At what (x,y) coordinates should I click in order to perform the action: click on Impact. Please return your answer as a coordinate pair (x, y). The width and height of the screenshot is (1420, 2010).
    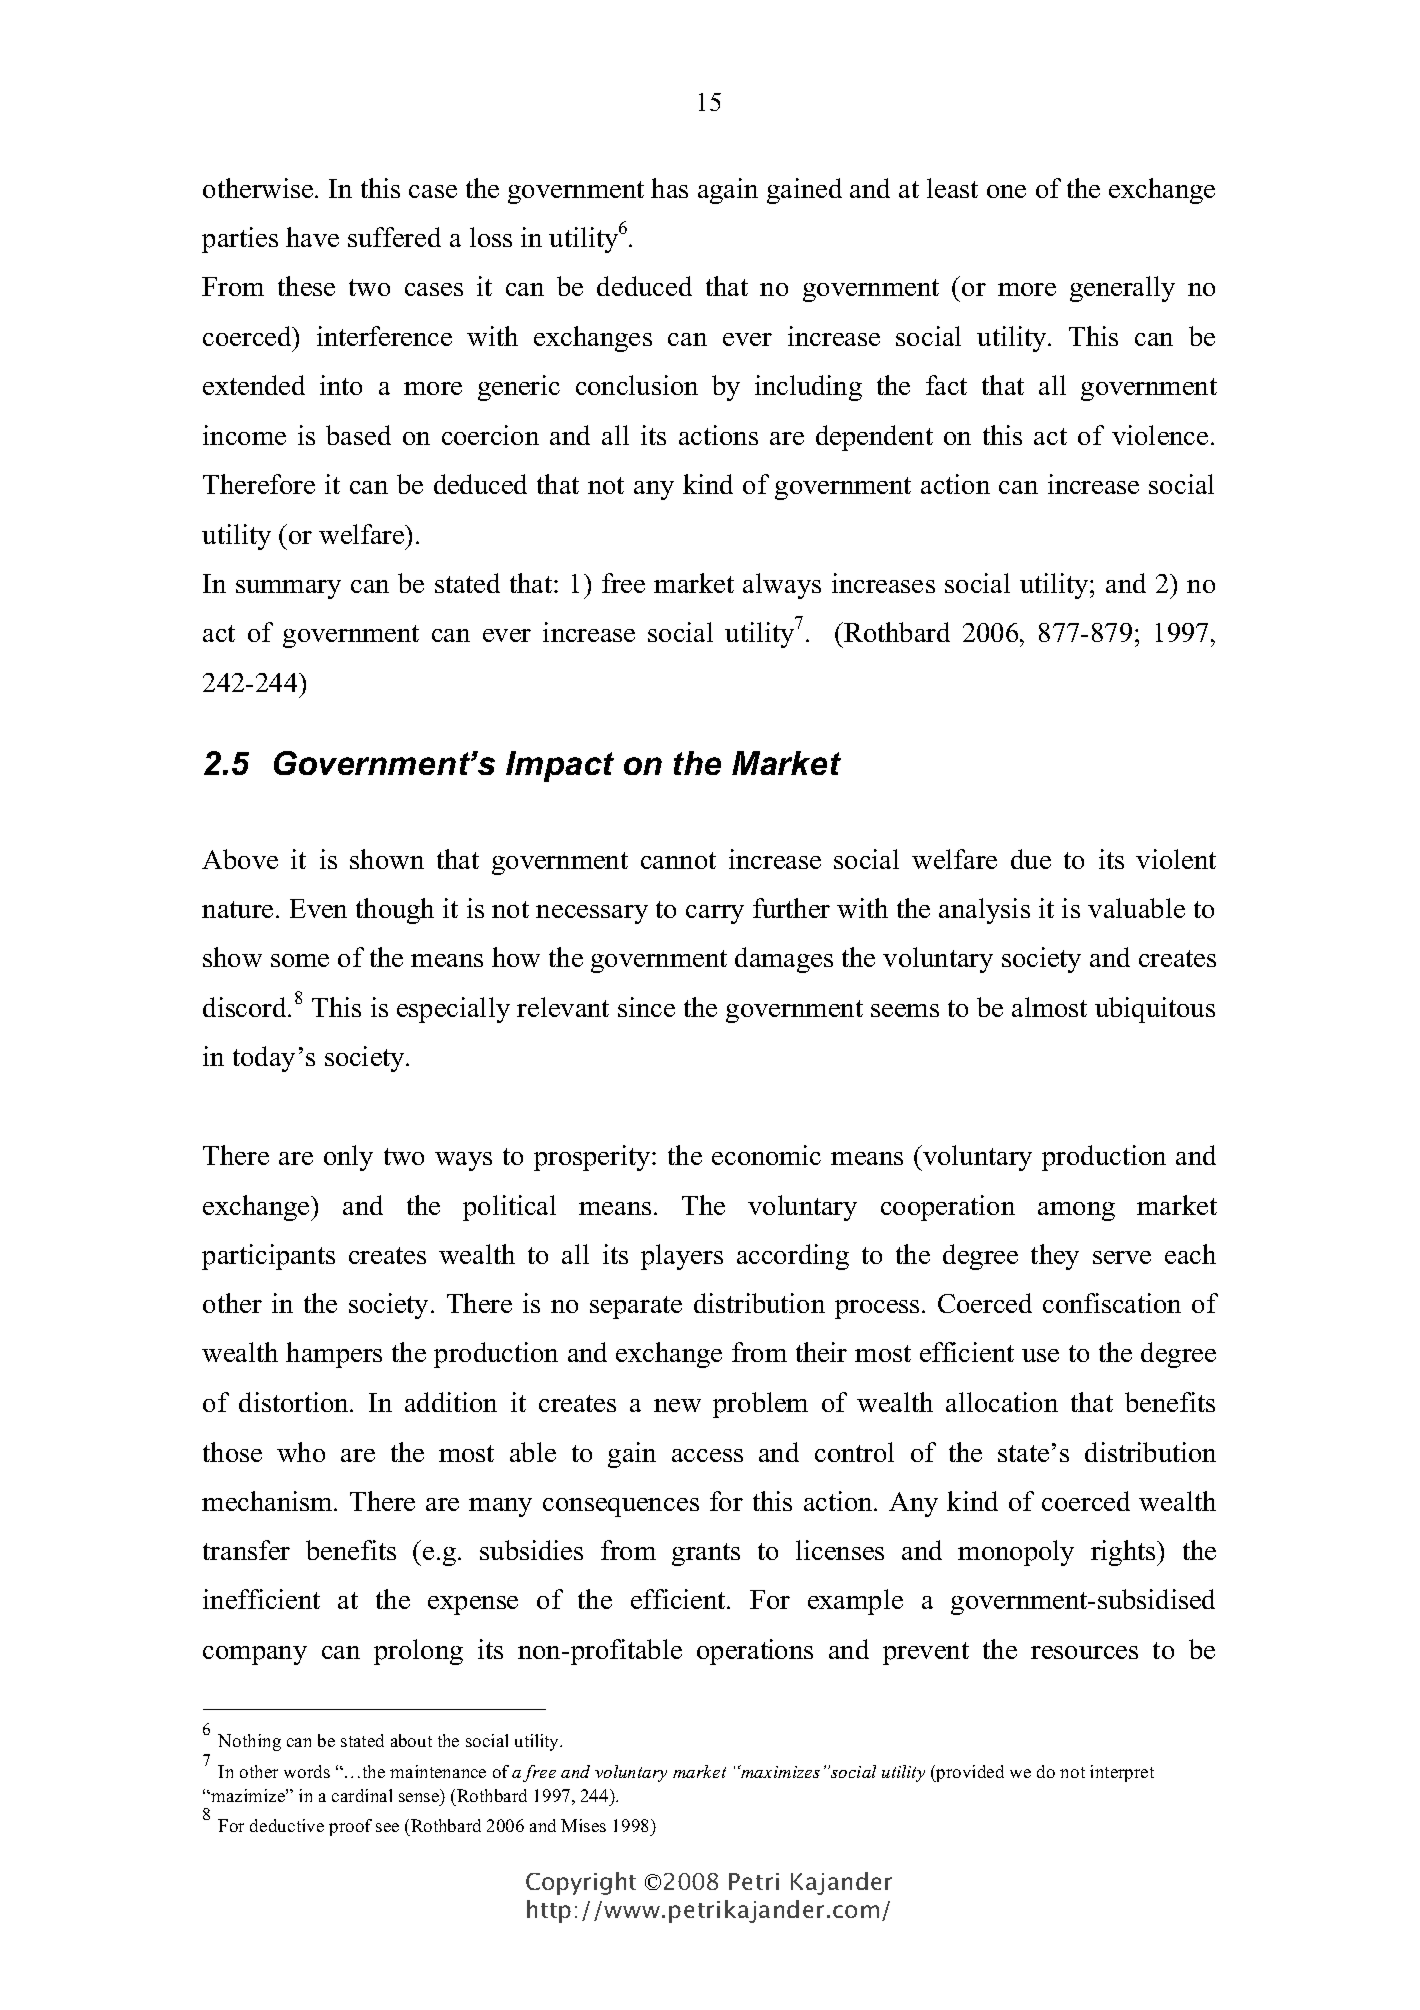
    Looking at the image, I should click on (560, 766).
